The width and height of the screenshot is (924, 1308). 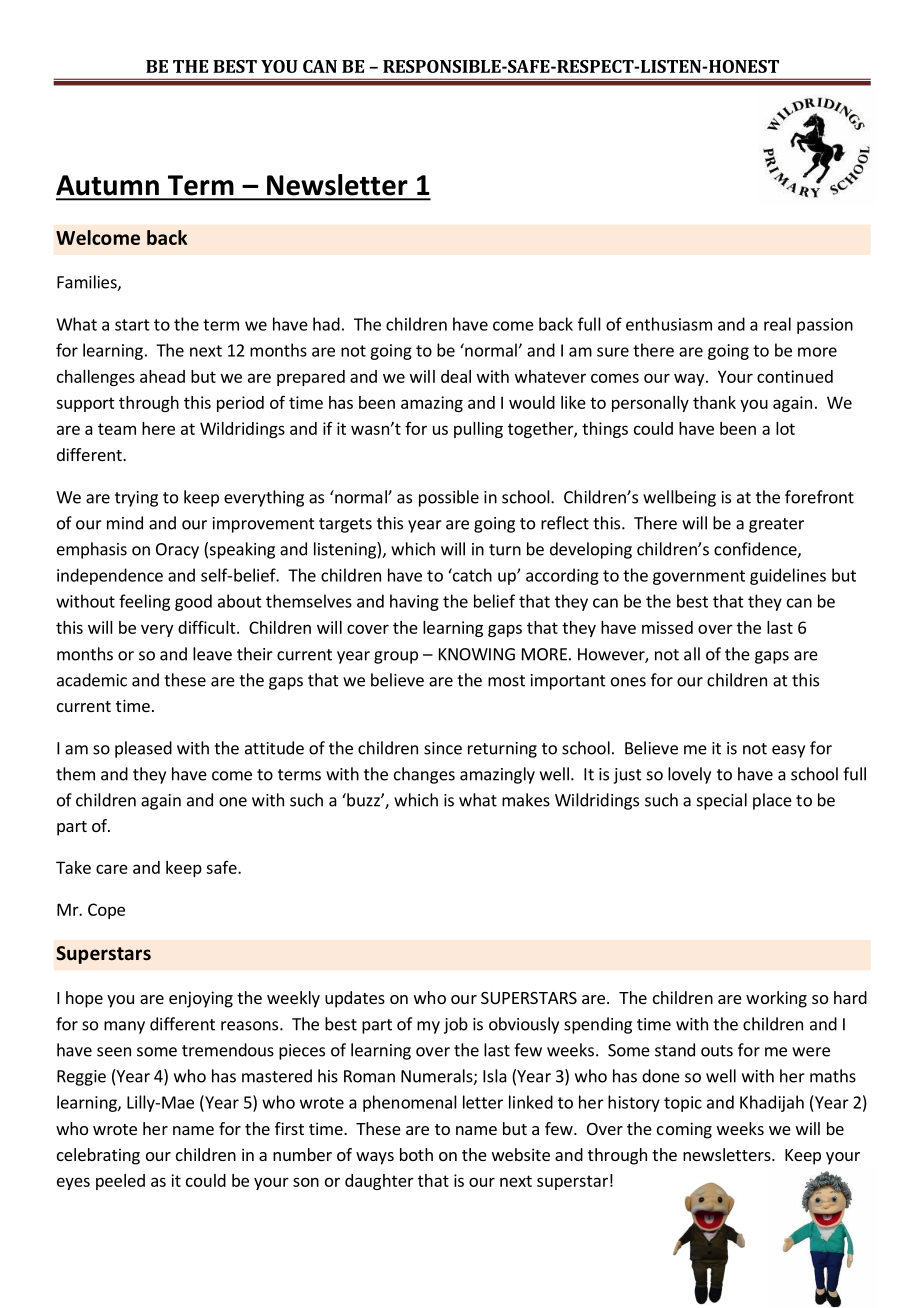 I want to click on peeled, so click(x=120, y=1182).
